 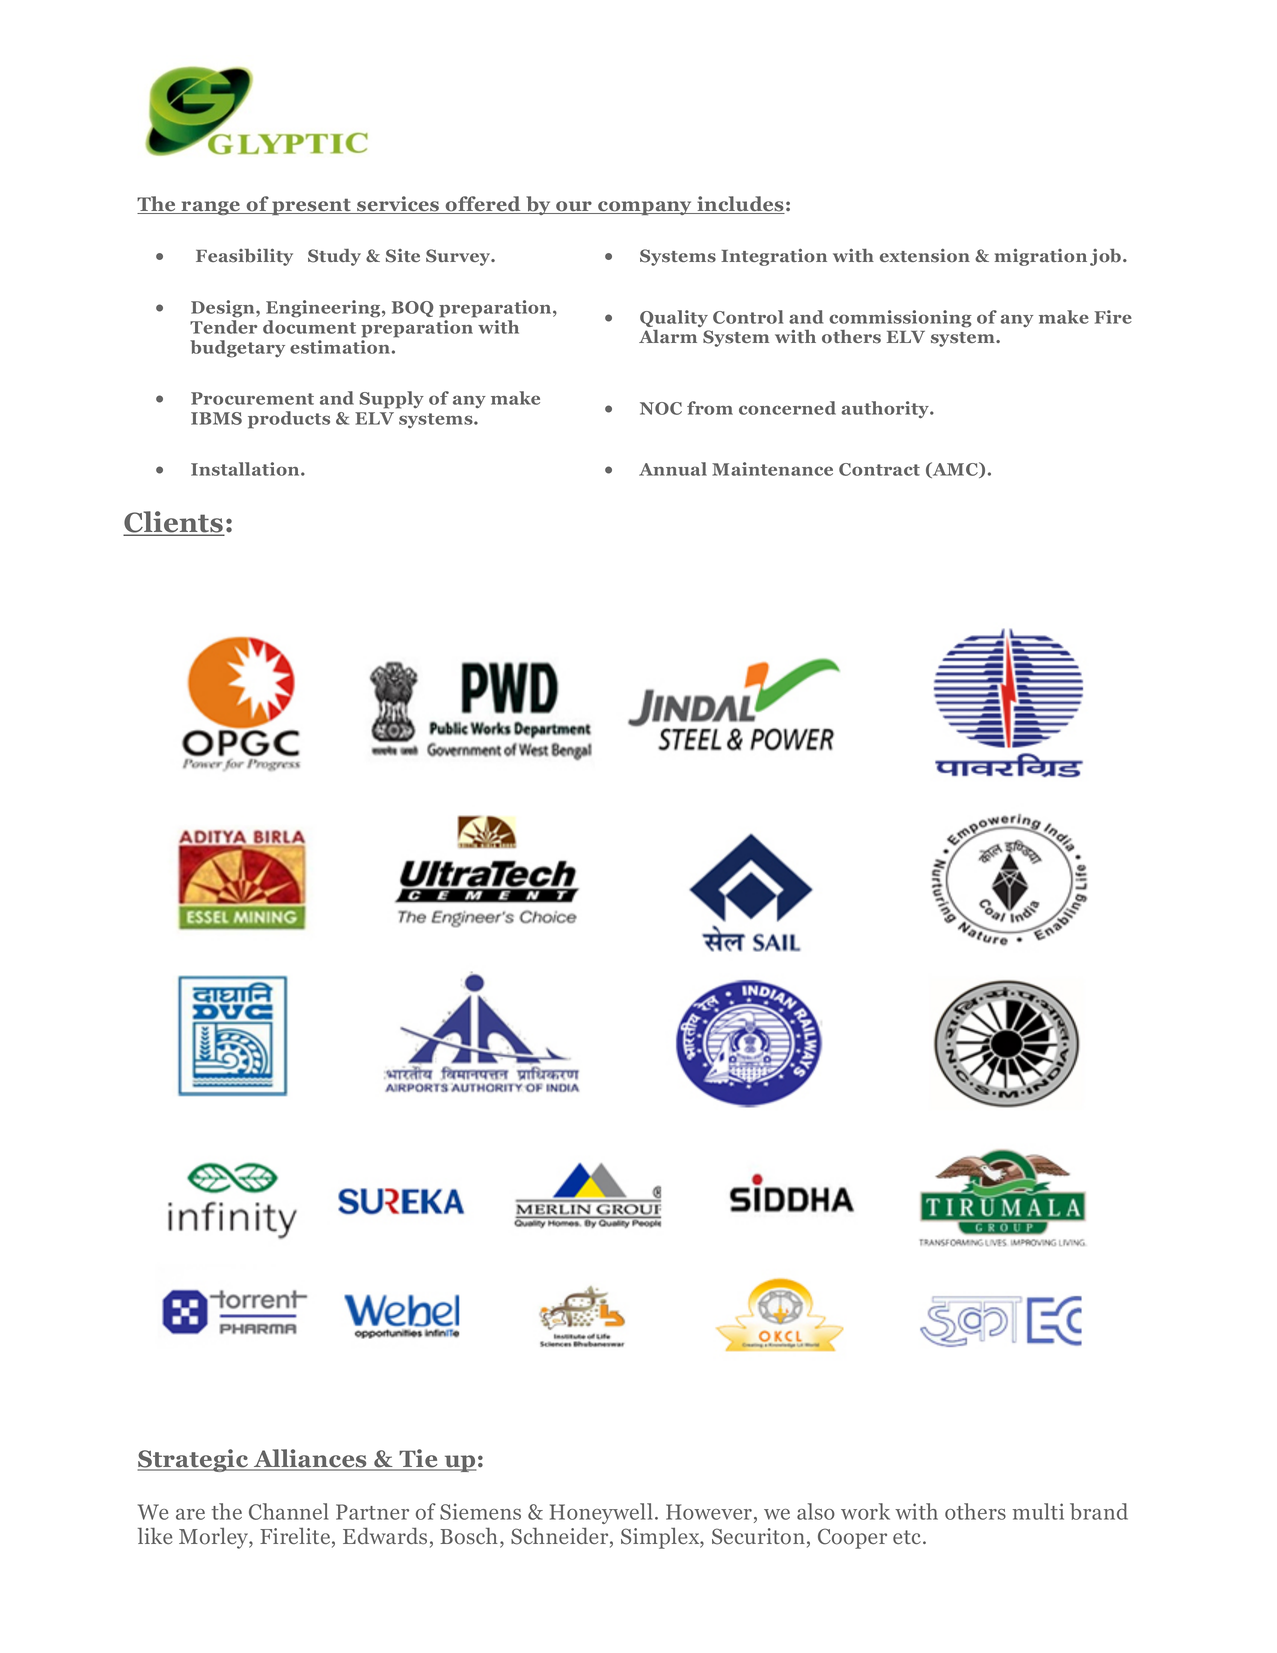 I want to click on migration, so click(x=1041, y=257).
